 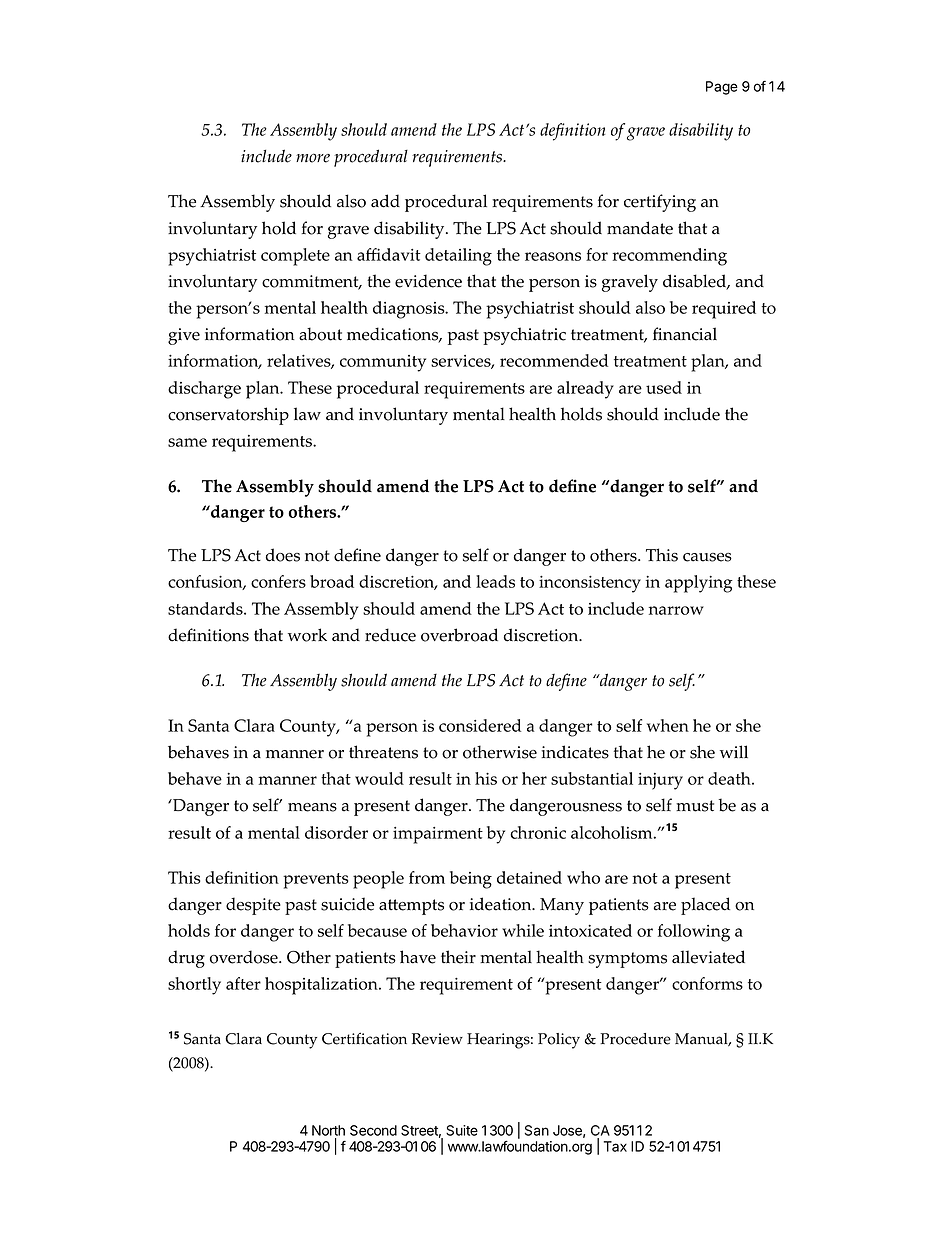 What do you see at coordinates (660, 781) in the screenshot?
I see `injury` at bounding box center [660, 781].
